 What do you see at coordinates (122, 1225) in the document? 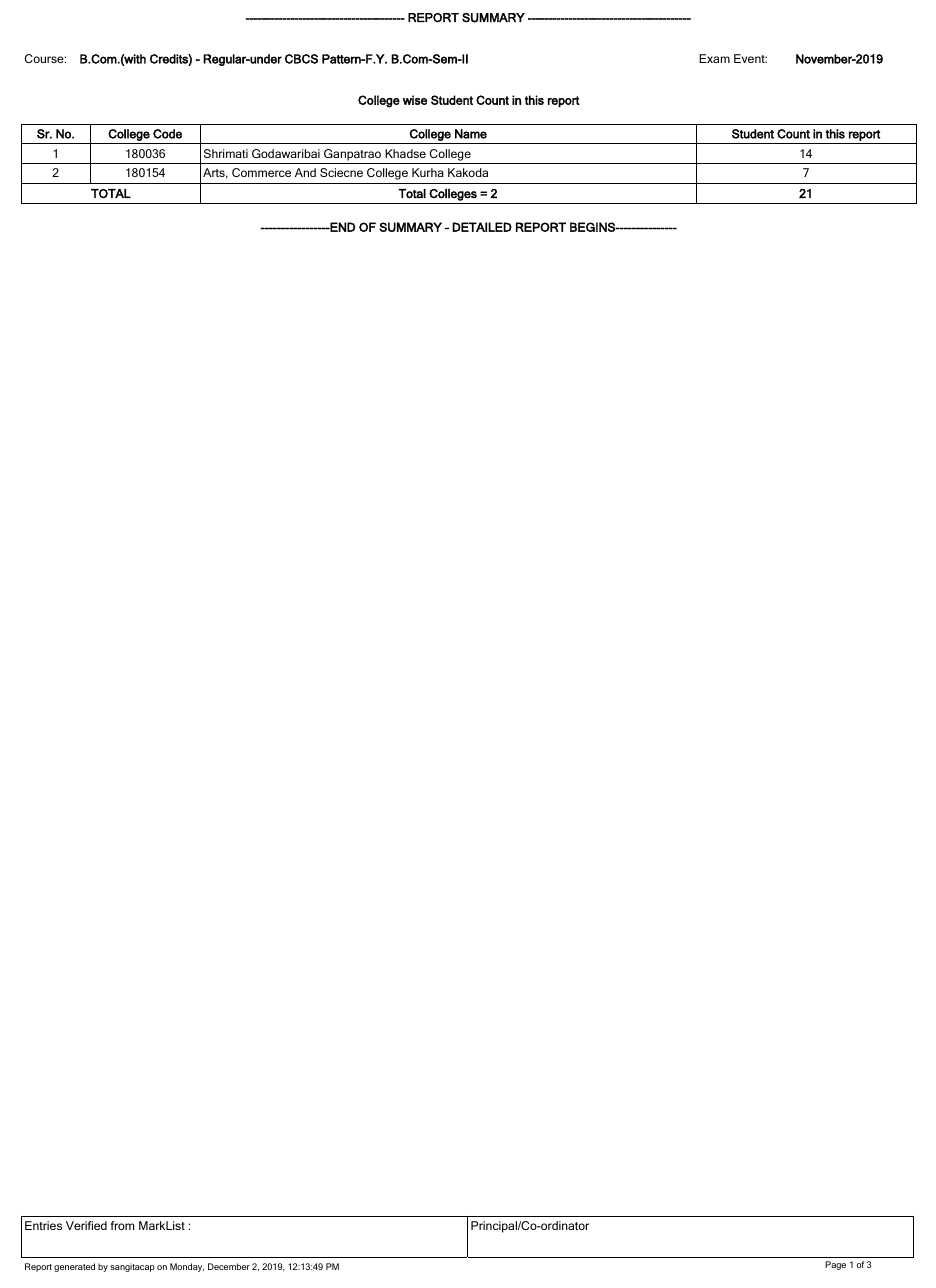
I see `from` at bounding box center [122, 1225].
